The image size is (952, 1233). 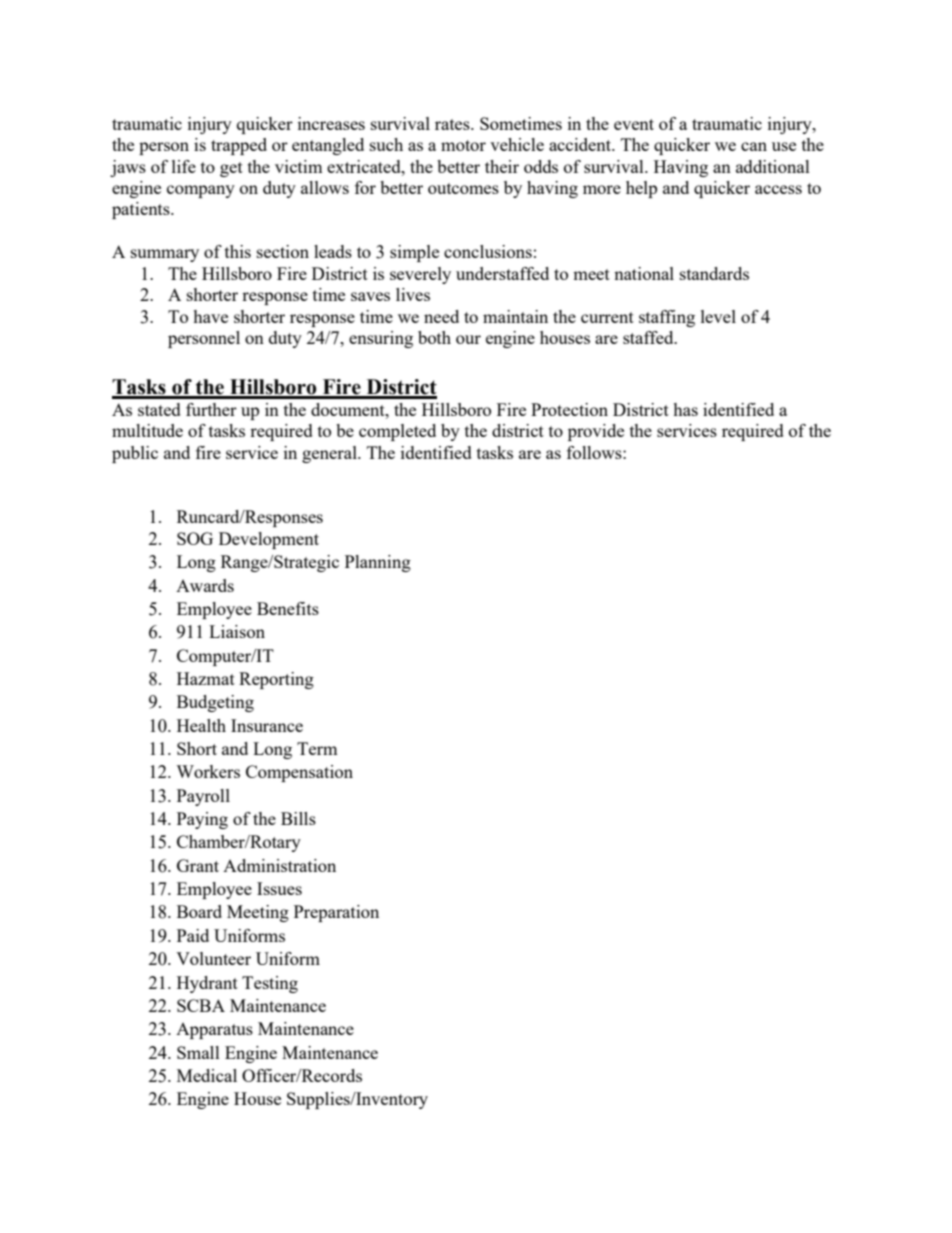 What do you see at coordinates (468, 339) in the screenshot?
I see `our` at bounding box center [468, 339].
